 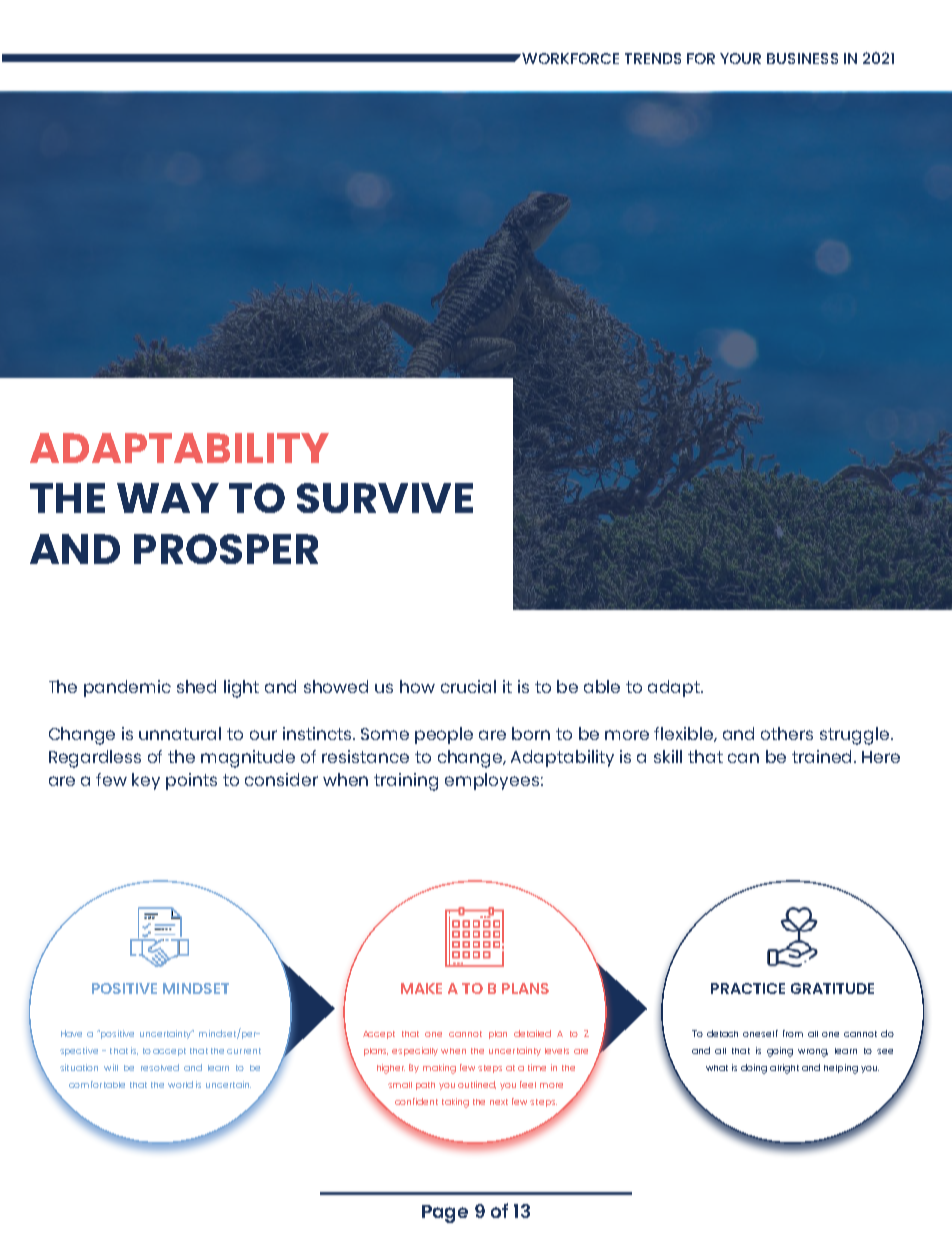 I want to click on world, so click(x=180, y=1084).
